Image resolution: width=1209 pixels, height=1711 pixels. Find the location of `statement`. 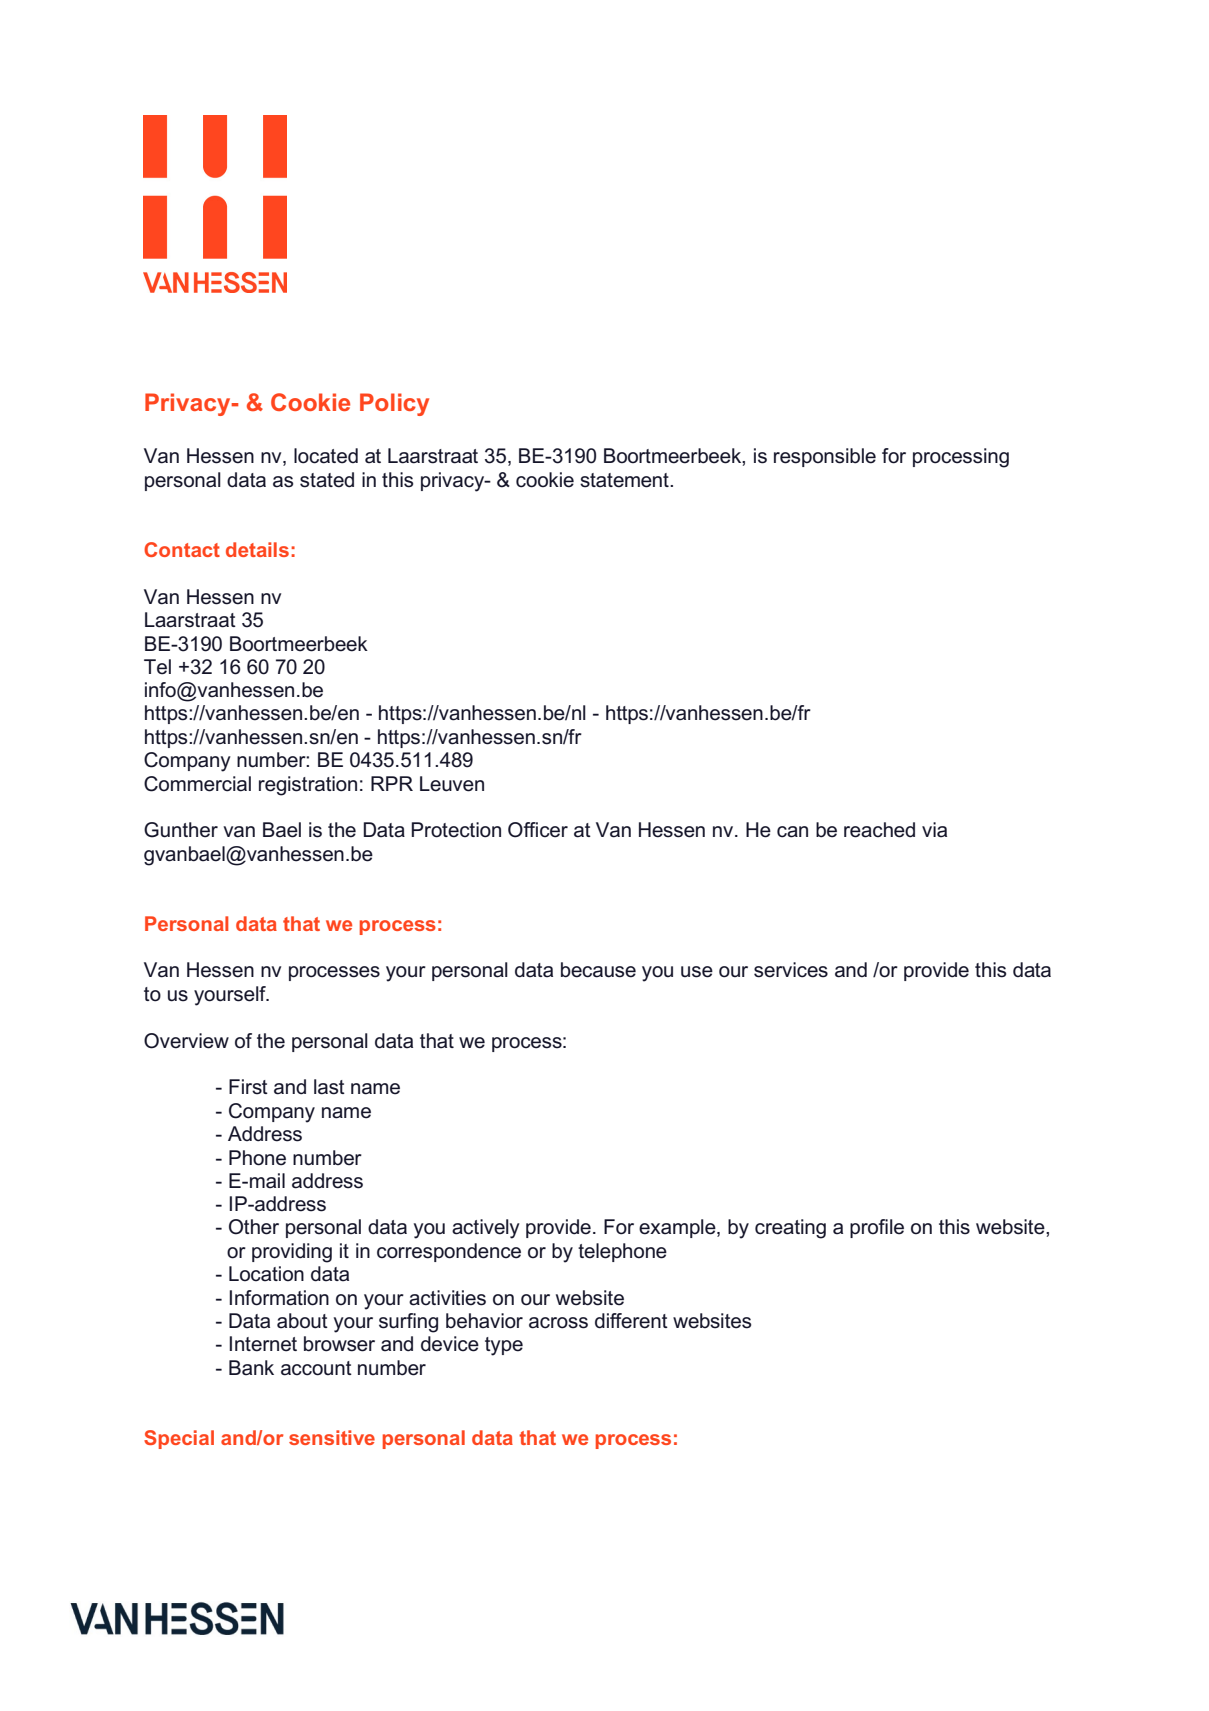

statement is located at coordinates (625, 480).
